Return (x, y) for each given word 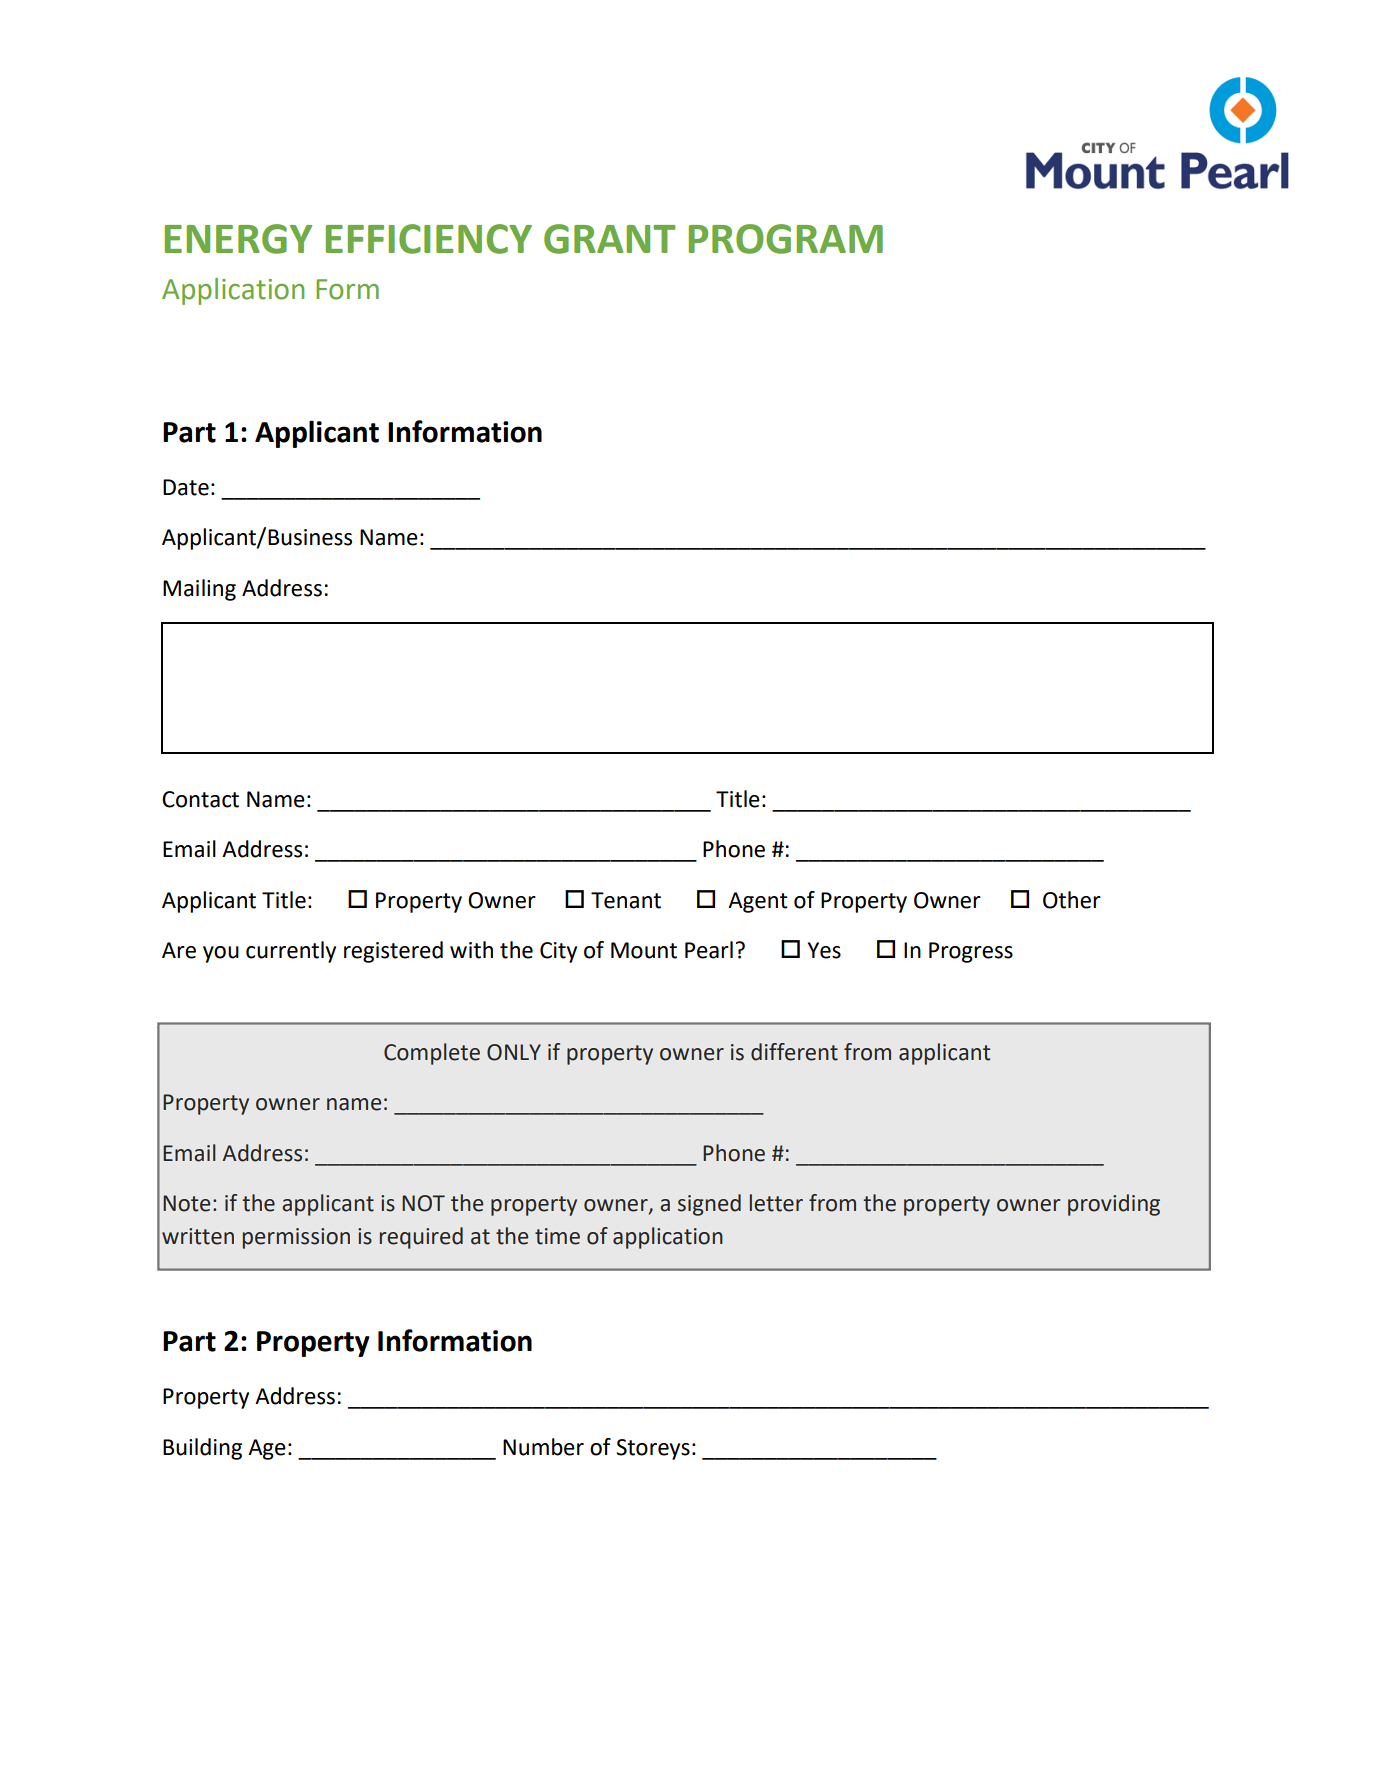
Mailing (199, 590)
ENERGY (238, 239)
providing (1114, 1205)
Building (202, 1449)
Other (1072, 900)
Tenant (626, 900)
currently (291, 952)
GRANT (609, 239)
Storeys (653, 1449)
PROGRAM (786, 239)
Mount (644, 950)
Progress (971, 952)
